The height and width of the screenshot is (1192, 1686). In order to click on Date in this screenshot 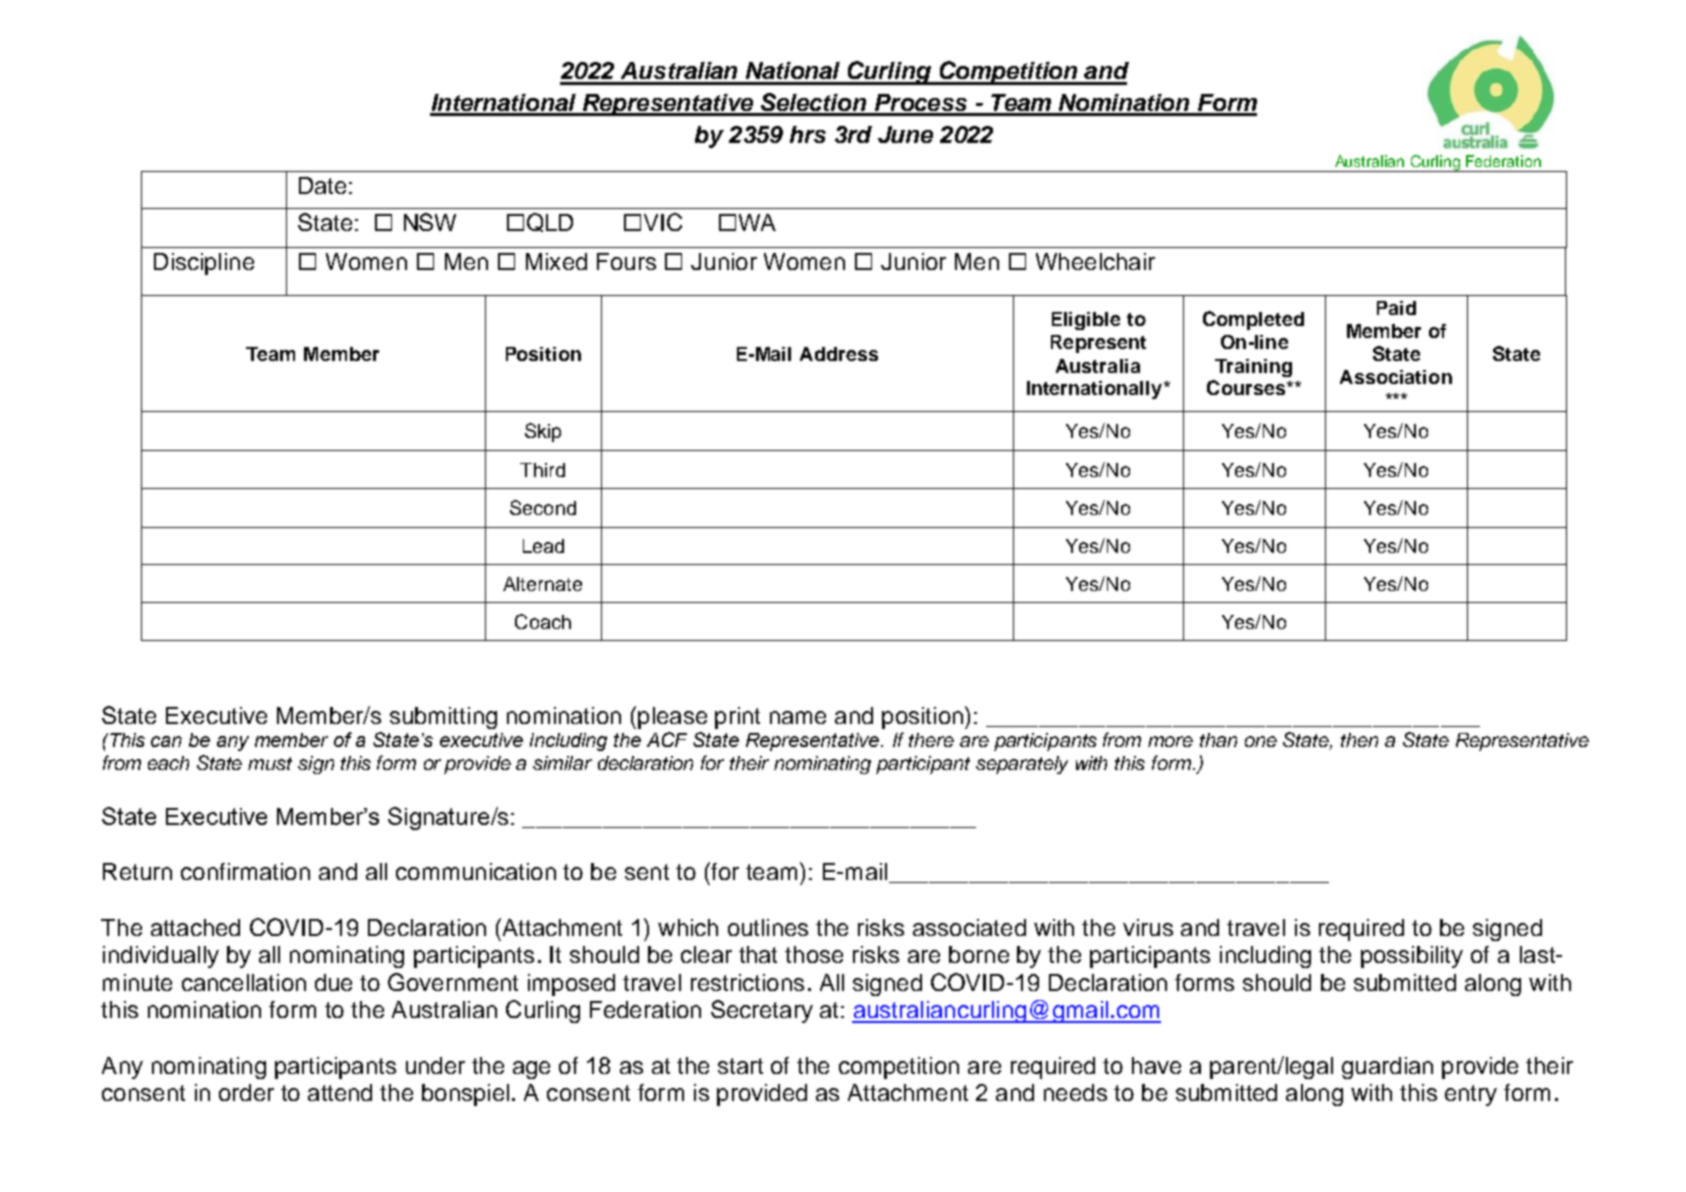, I will do `click(322, 185)`.
